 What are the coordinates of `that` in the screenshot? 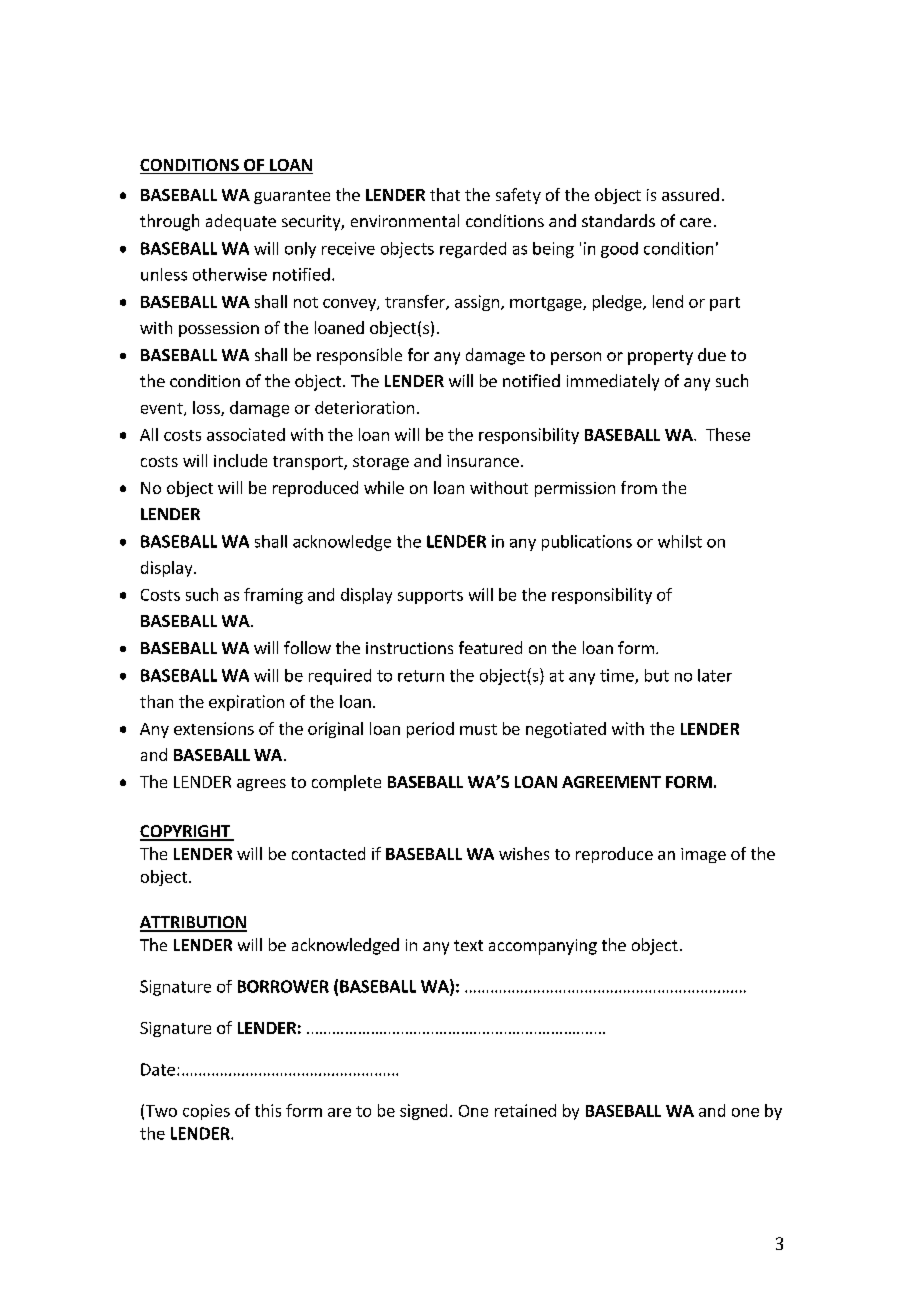 It's located at (445, 194).
